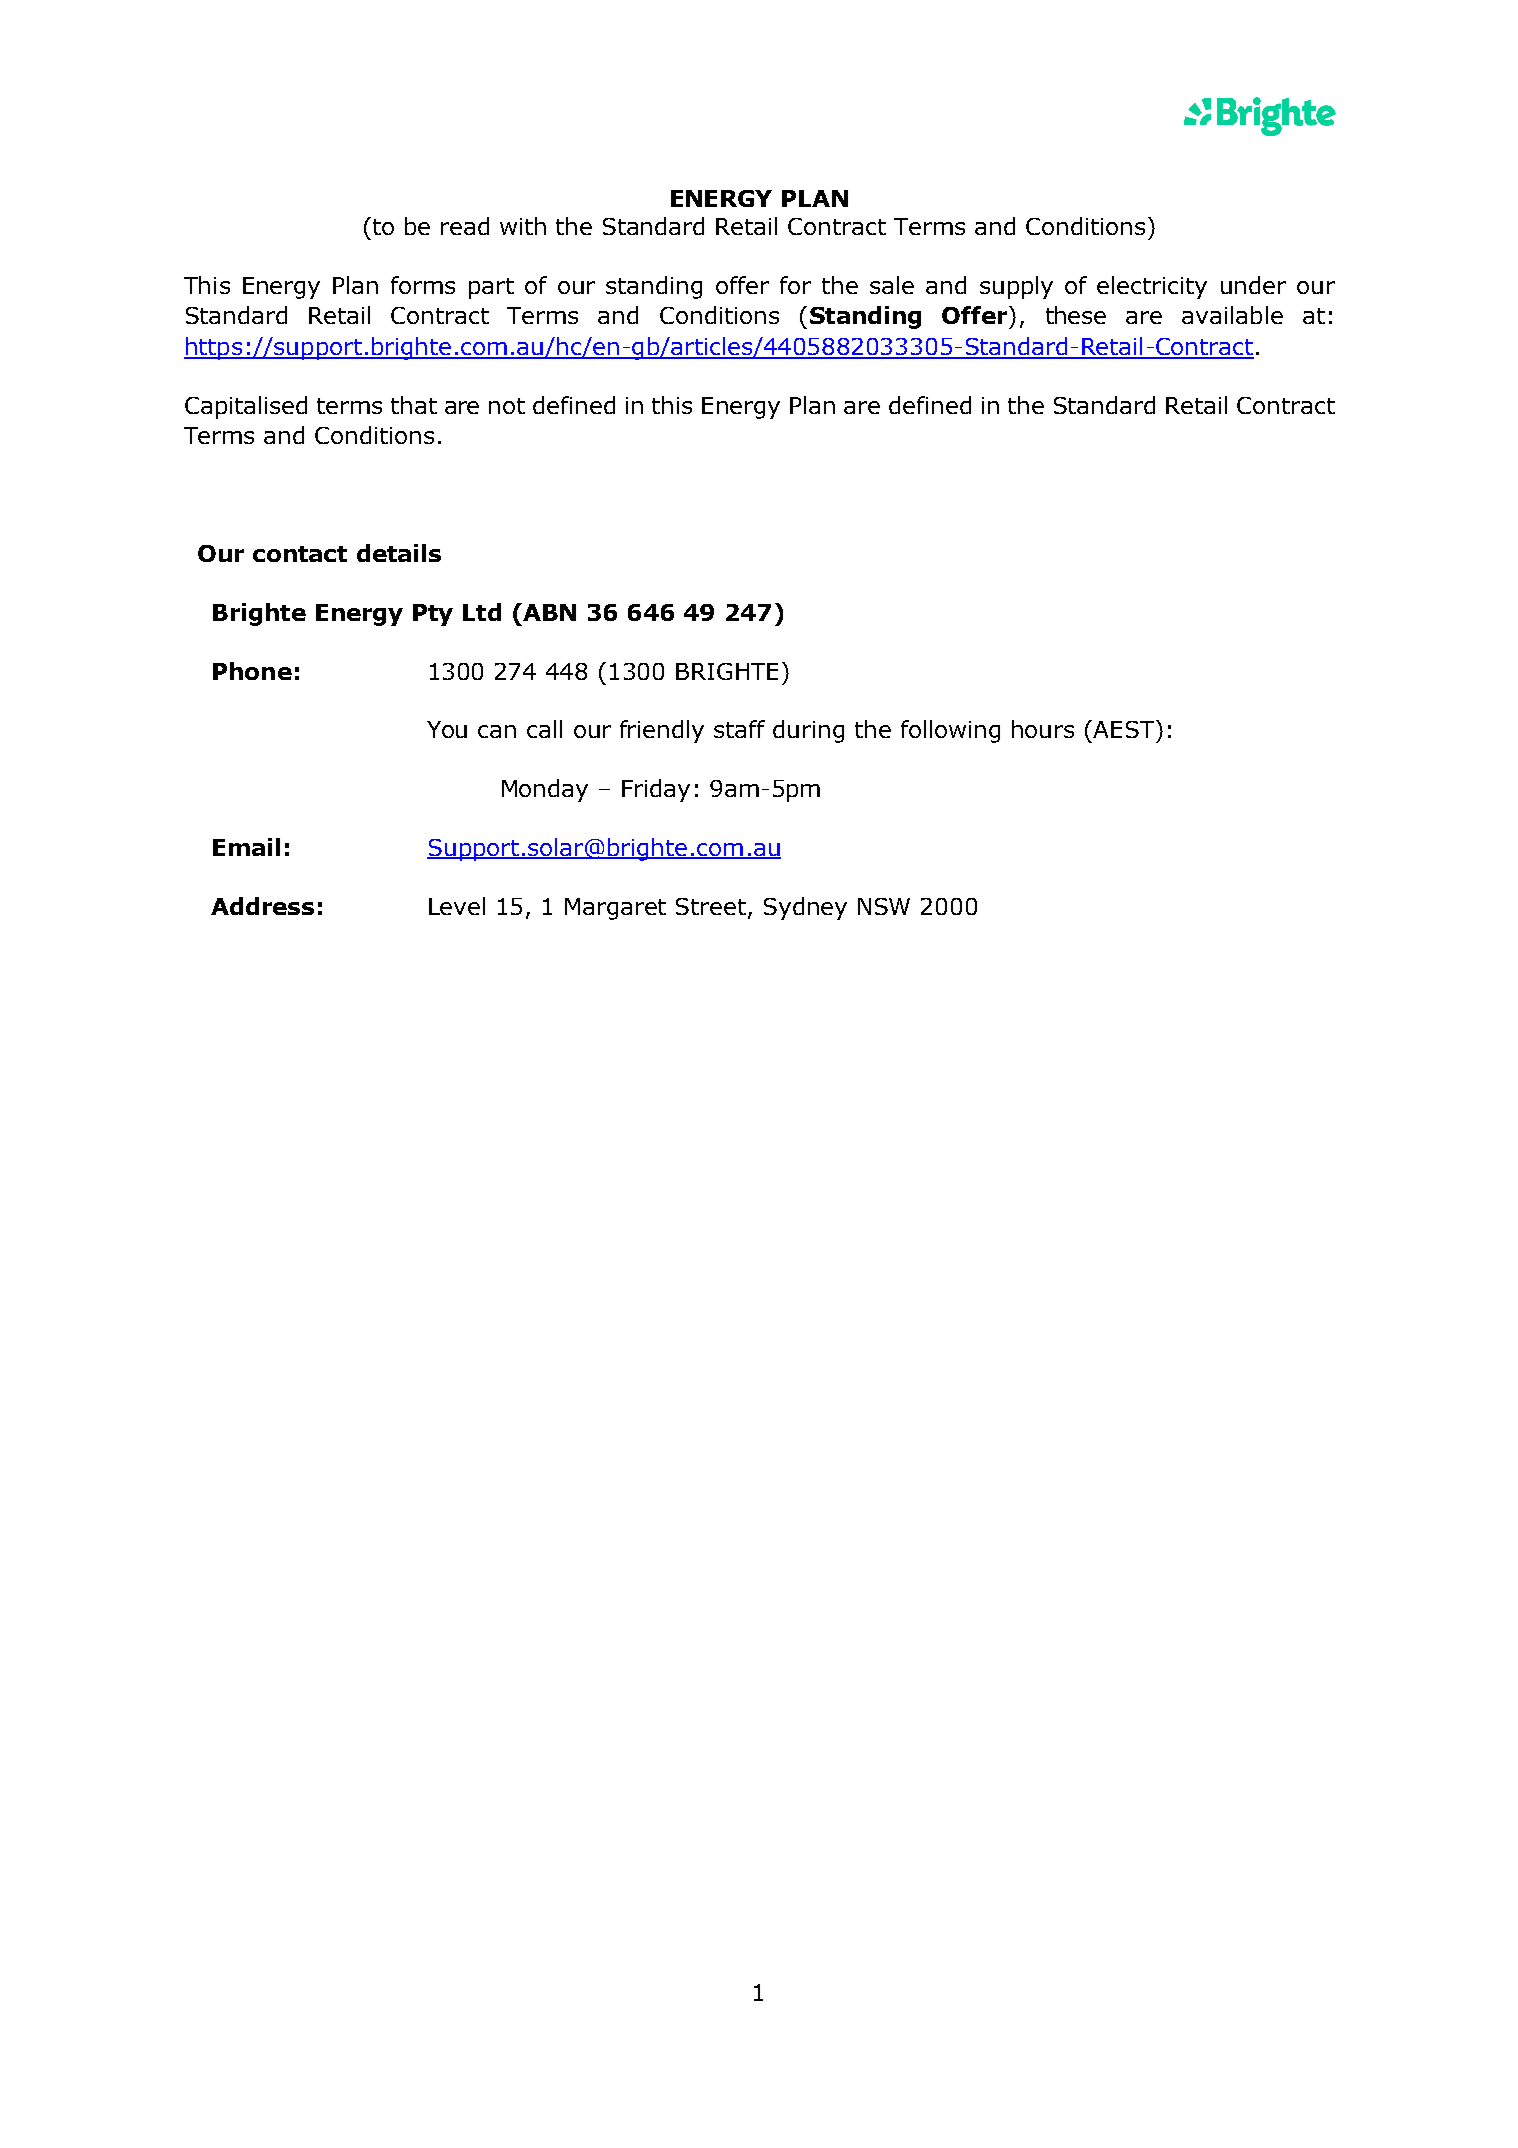 This screenshot has width=1518, height=2148. Describe the element at coordinates (739, 729) in the screenshot. I see `staff` at that location.
